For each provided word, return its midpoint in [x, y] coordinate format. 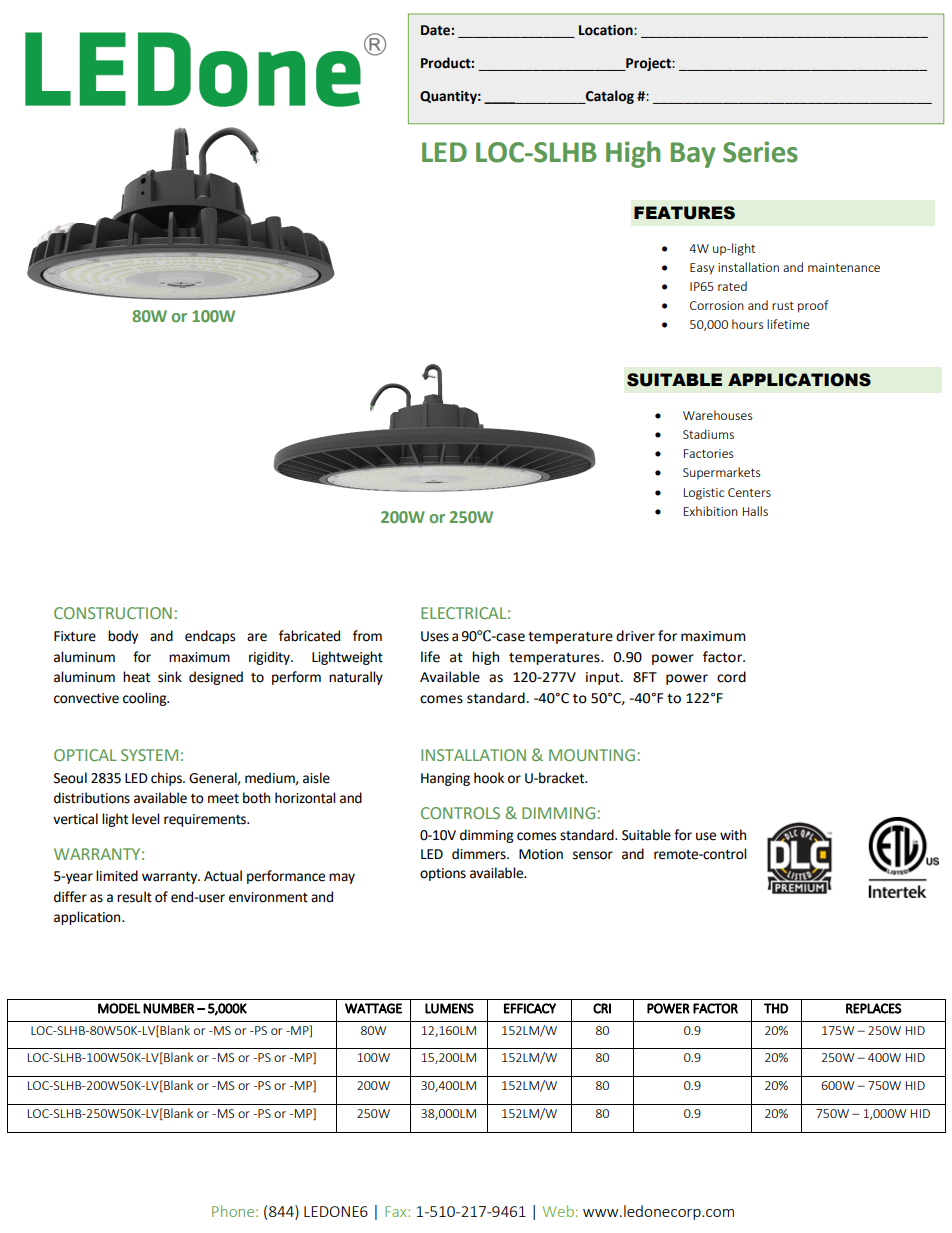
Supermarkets [721, 473]
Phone [233, 1211]
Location [607, 30]
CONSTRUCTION [113, 613]
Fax [397, 1211]
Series [760, 152]
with [733, 835]
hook [489, 778]
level [145, 819]
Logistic [704, 494]
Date [435, 30]
